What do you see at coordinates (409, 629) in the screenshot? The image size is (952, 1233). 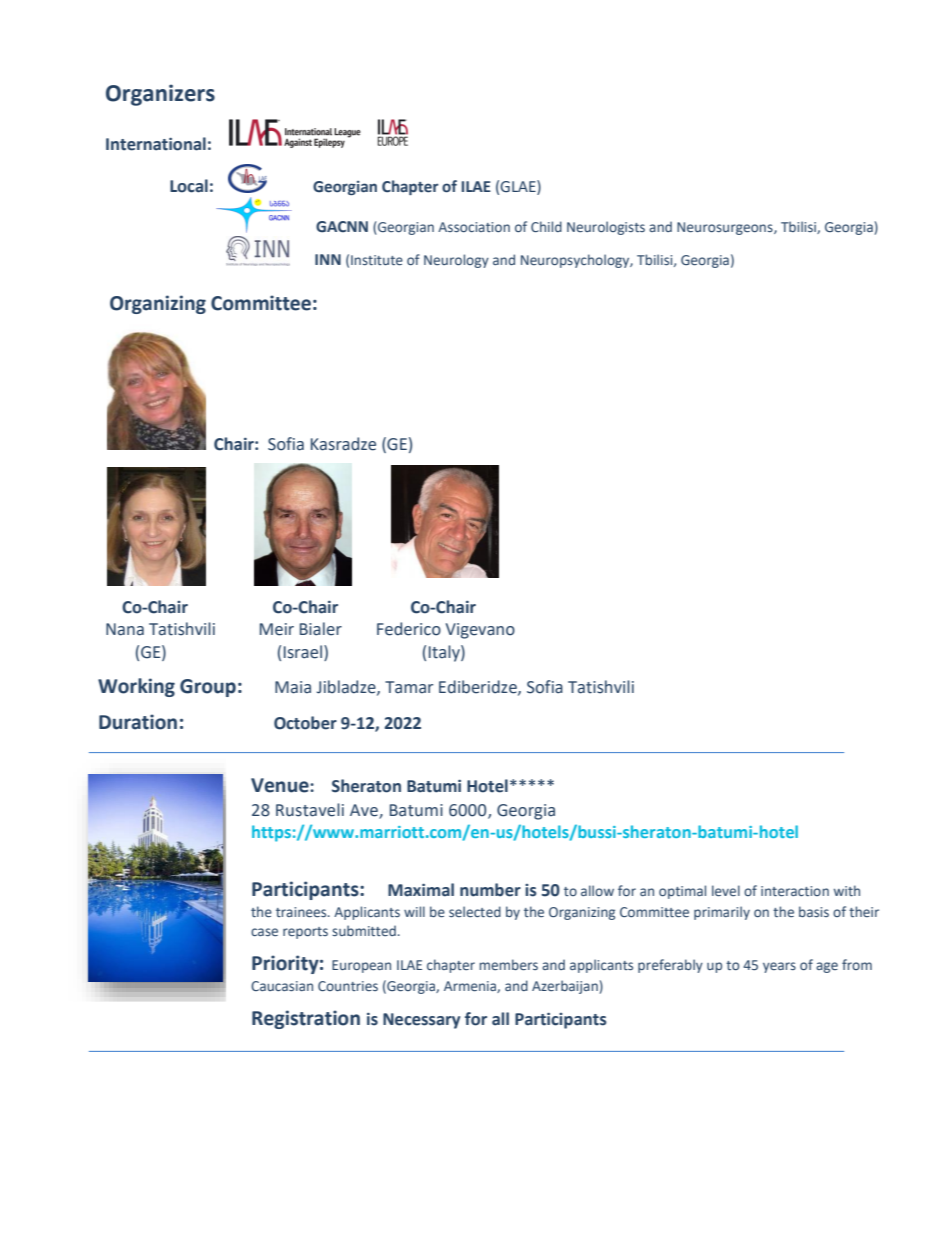 I see `Federico` at bounding box center [409, 629].
